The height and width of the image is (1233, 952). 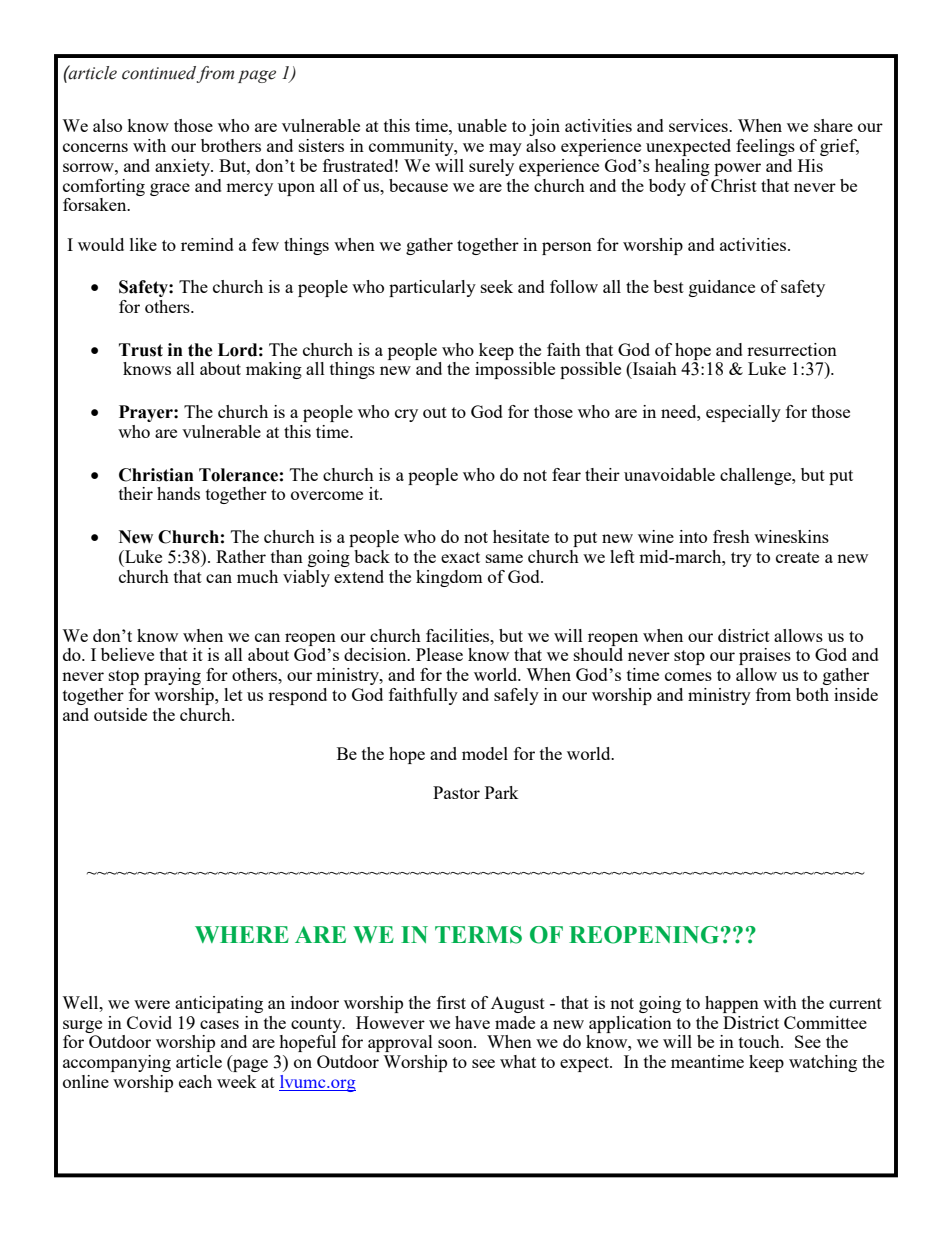 What do you see at coordinates (456, 1043) in the image?
I see `soon` at bounding box center [456, 1043].
